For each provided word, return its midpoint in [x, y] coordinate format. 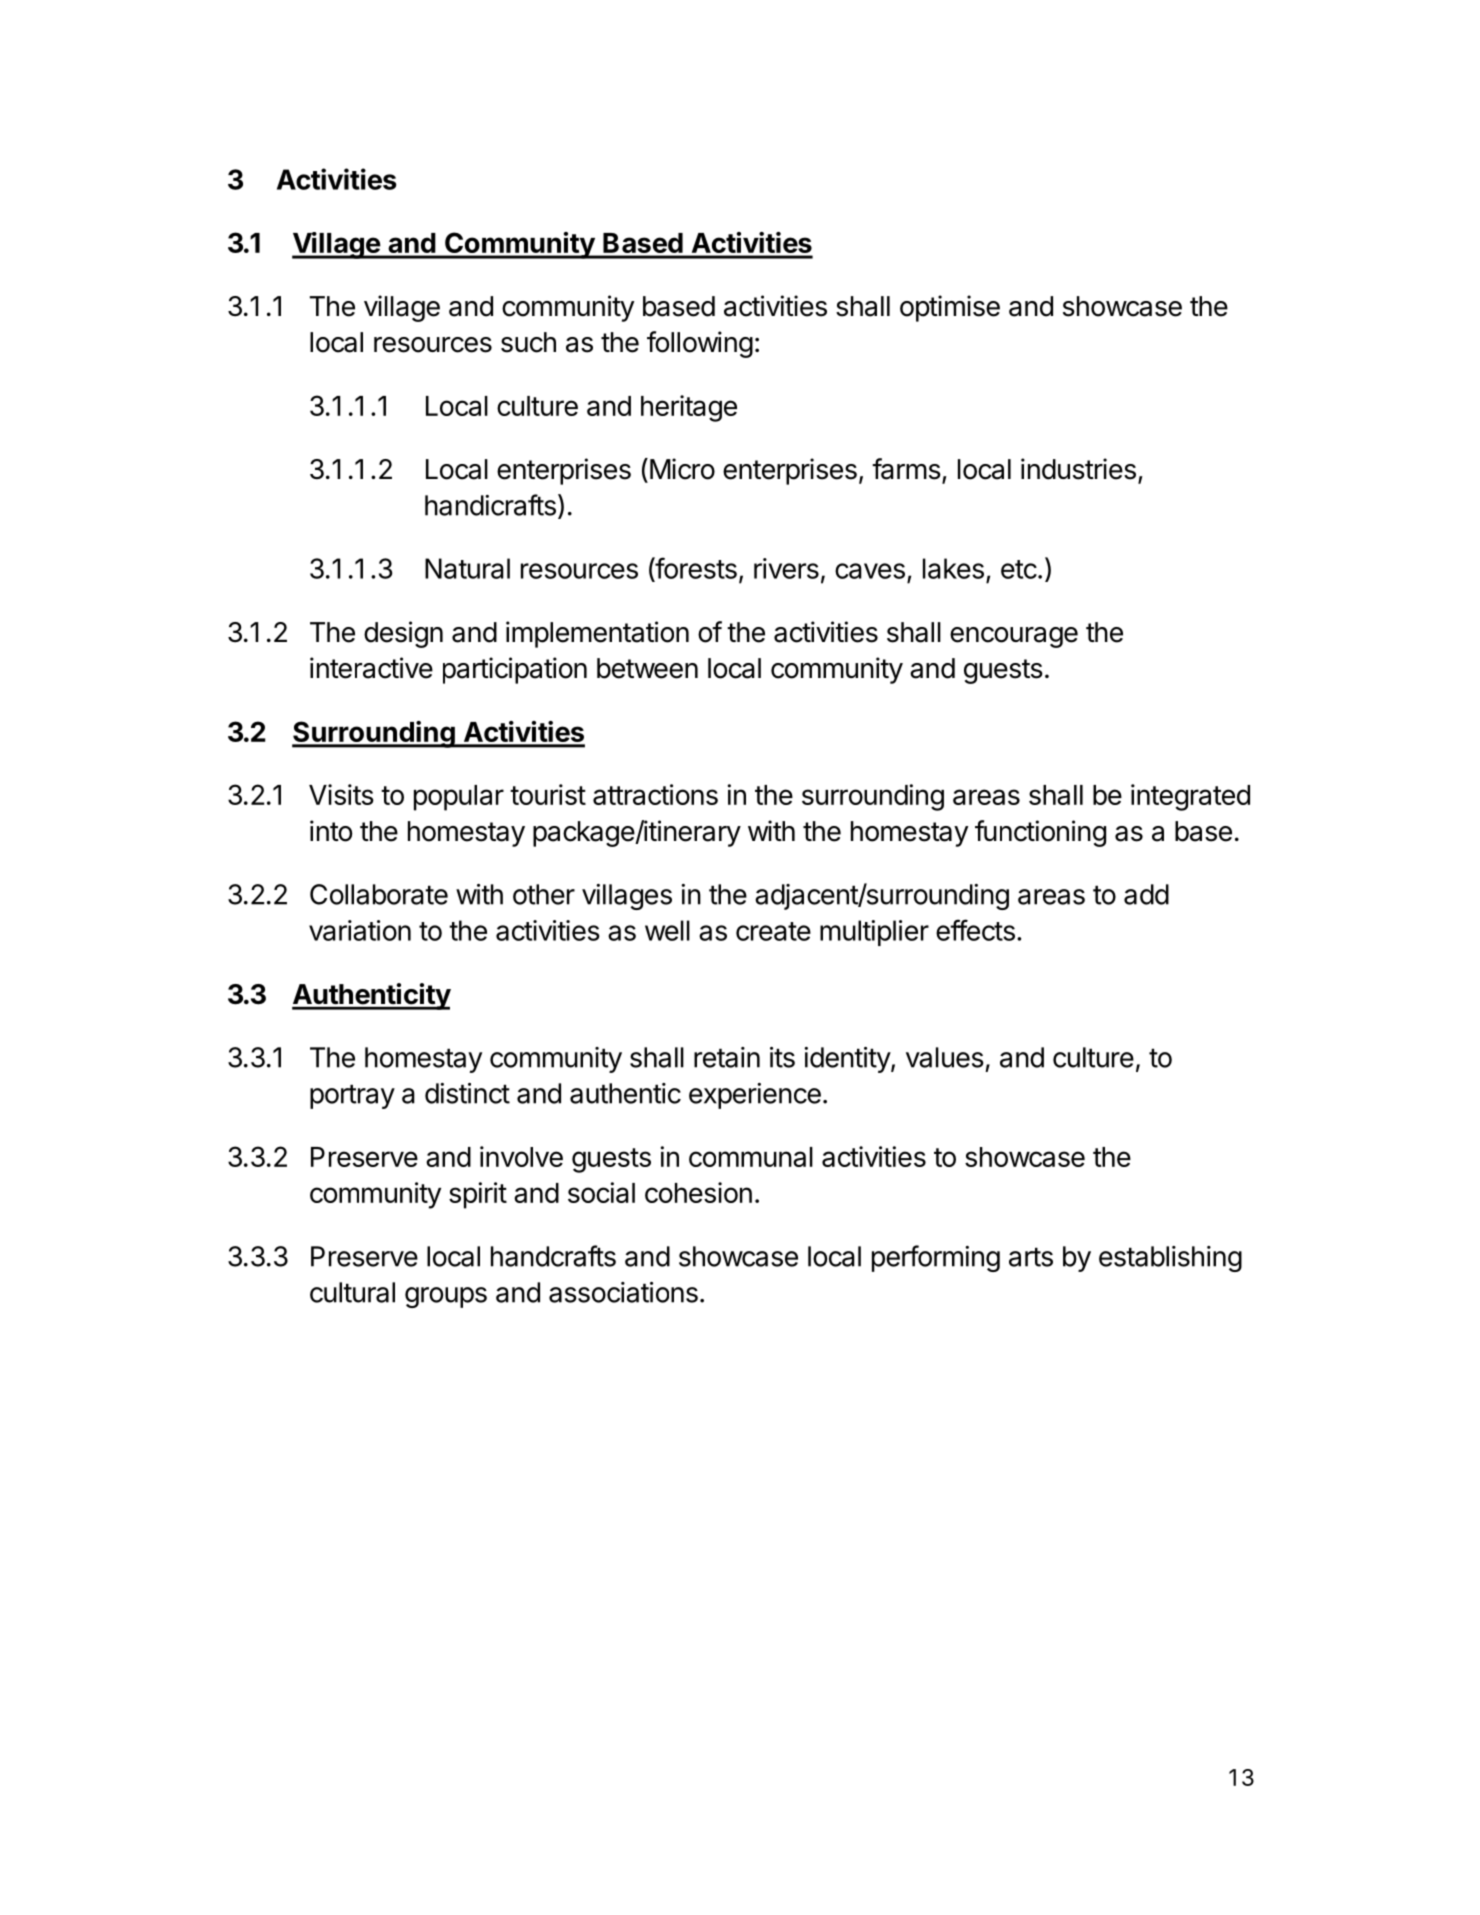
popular [459, 798]
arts [1031, 1257]
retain [727, 1057]
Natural [467, 568]
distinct [467, 1093]
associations [623, 1292]
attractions [655, 794]
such [528, 342]
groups [446, 1297]
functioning [1040, 833]
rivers [786, 568]
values [945, 1057]
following [700, 344]
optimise [950, 308]
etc [1019, 569]
